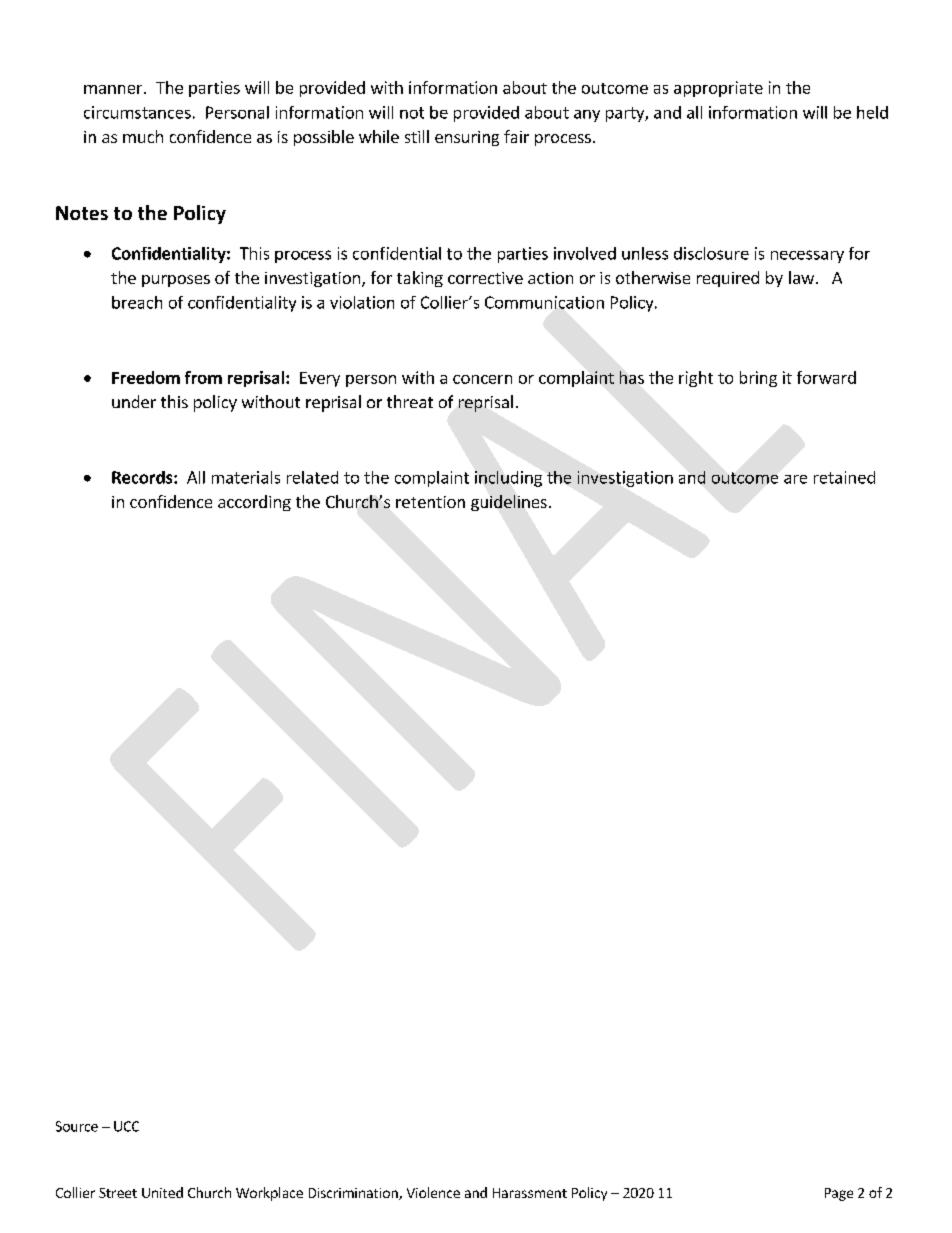 Image resolution: width=952 pixels, height=1233 pixels. I want to click on are, so click(795, 479).
